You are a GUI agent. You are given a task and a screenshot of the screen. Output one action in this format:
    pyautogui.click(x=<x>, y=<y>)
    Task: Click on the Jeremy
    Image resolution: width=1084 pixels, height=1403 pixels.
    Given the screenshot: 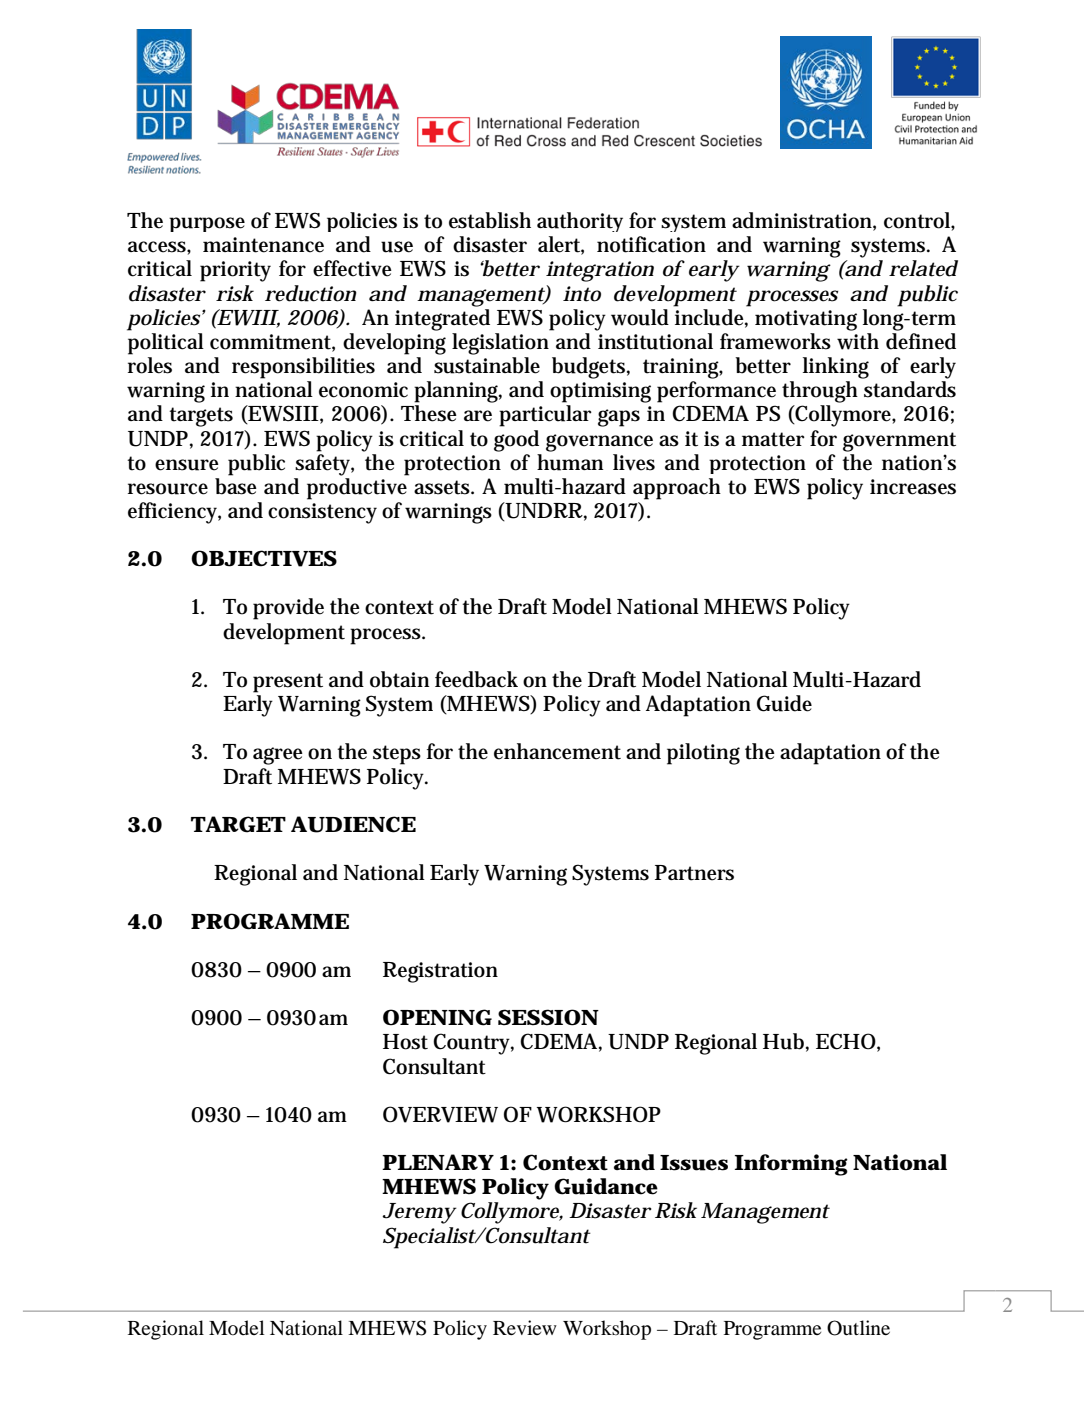 What is the action you would take?
    pyautogui.click(x=419, y=1213)
